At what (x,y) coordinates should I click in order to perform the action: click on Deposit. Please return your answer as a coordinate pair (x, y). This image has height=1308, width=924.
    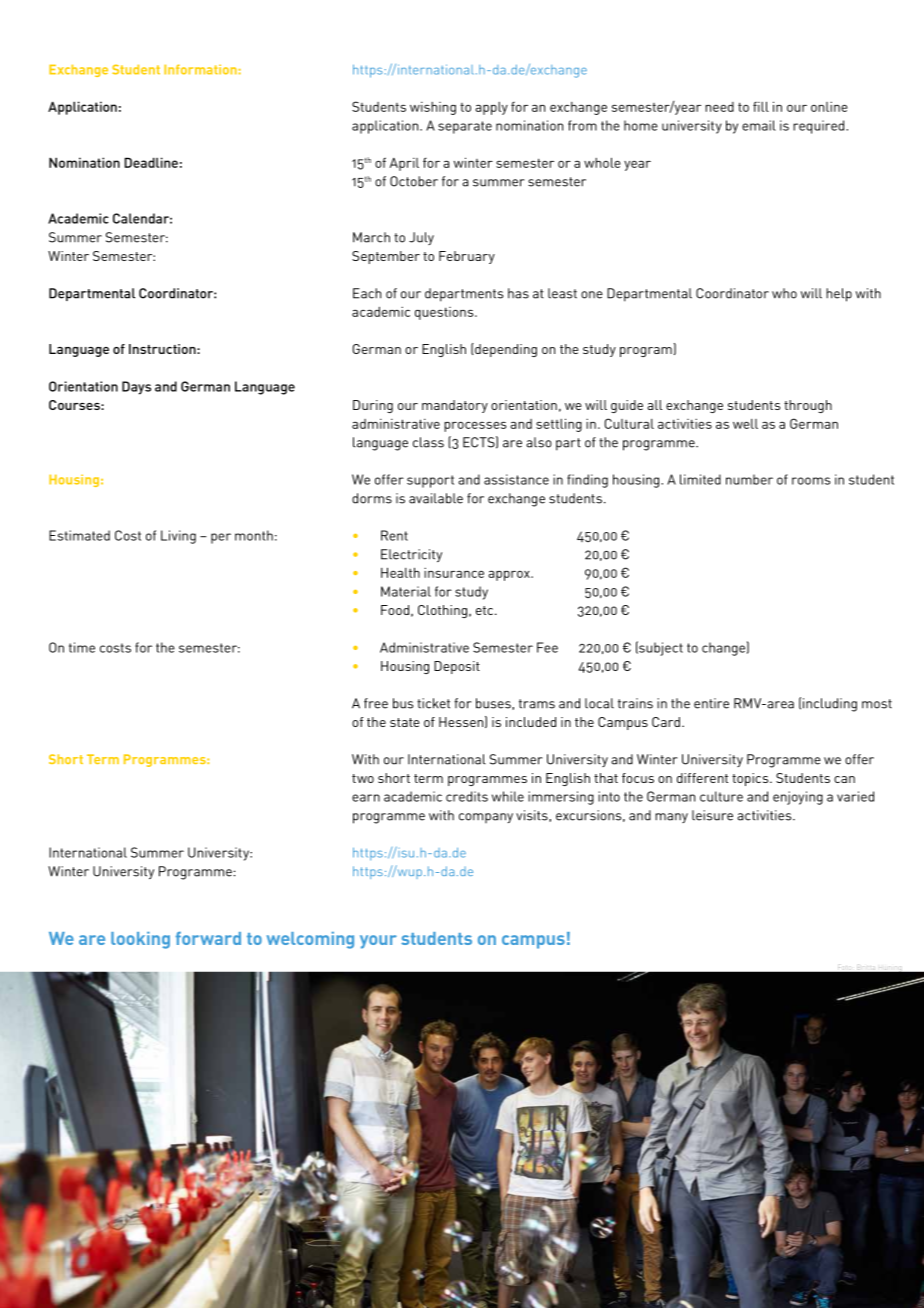
    Looking at the image, I should click on (457, 667).
